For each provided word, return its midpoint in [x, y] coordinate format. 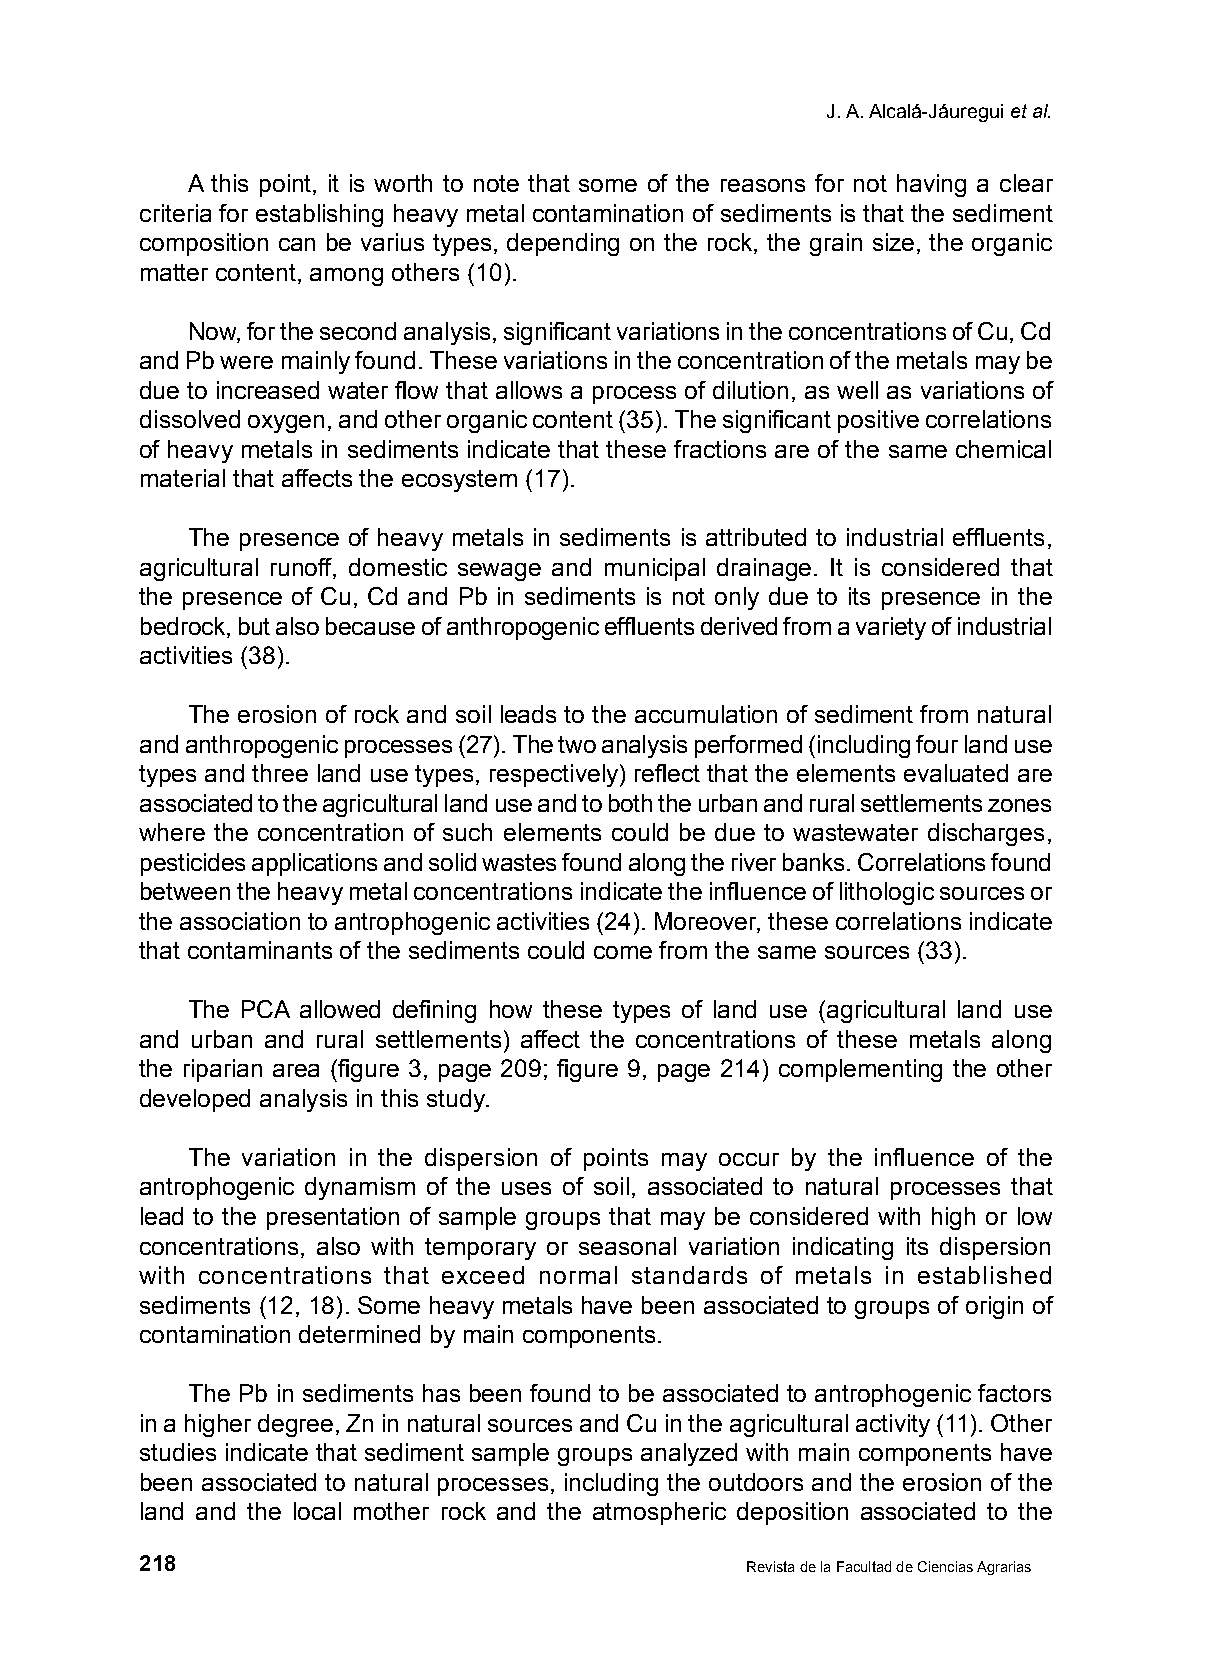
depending [563, 244]
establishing [319, 215]
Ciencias [945, 1566]
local [317, 1511]
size [893, 242]
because [370, 626]
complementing [860, 1070]
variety [891, 628]
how [511, 1009]
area [296, 1070]
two [577, 744]
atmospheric [659, 1513]
